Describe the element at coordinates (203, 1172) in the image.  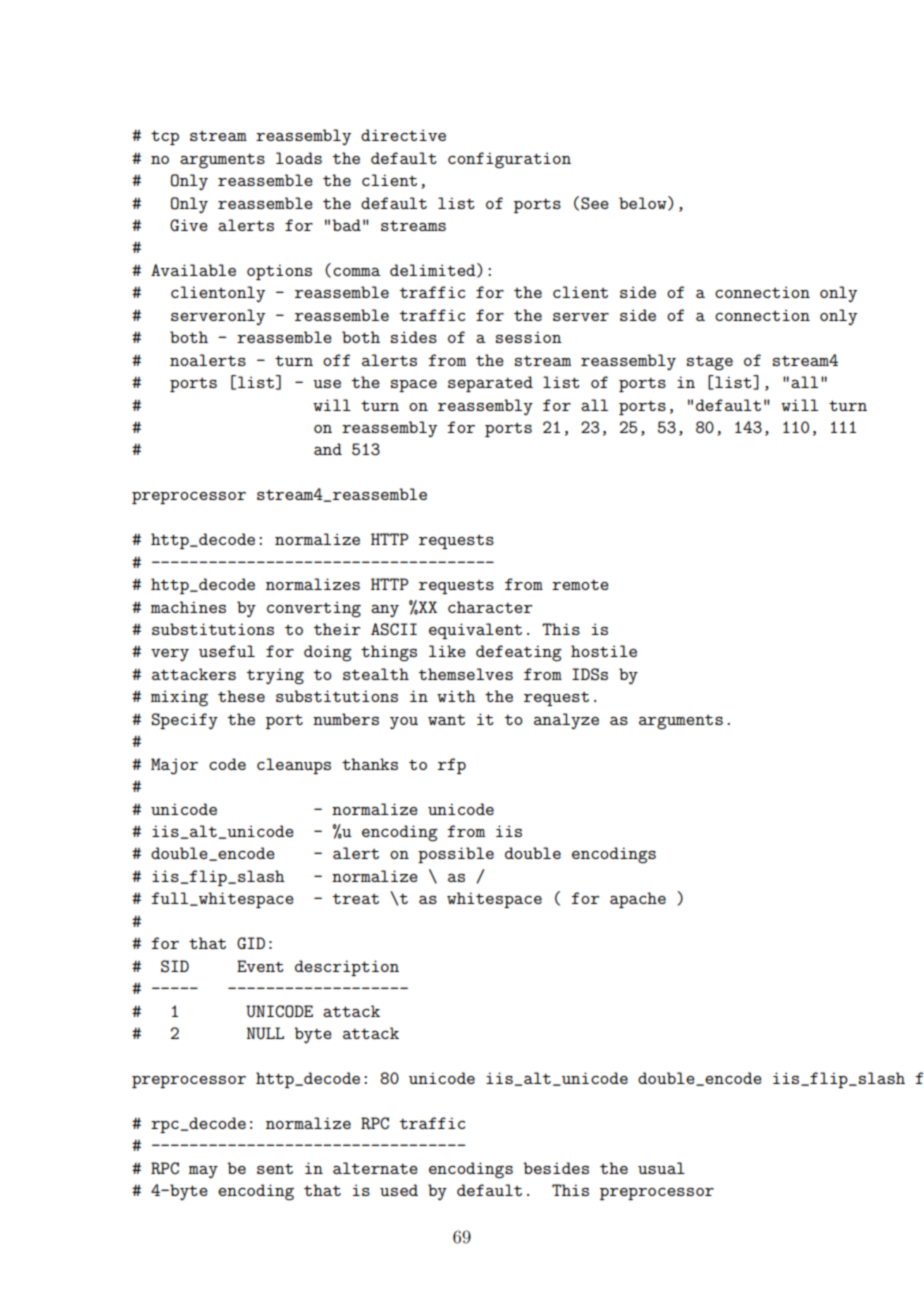
I see `may` at that location.
